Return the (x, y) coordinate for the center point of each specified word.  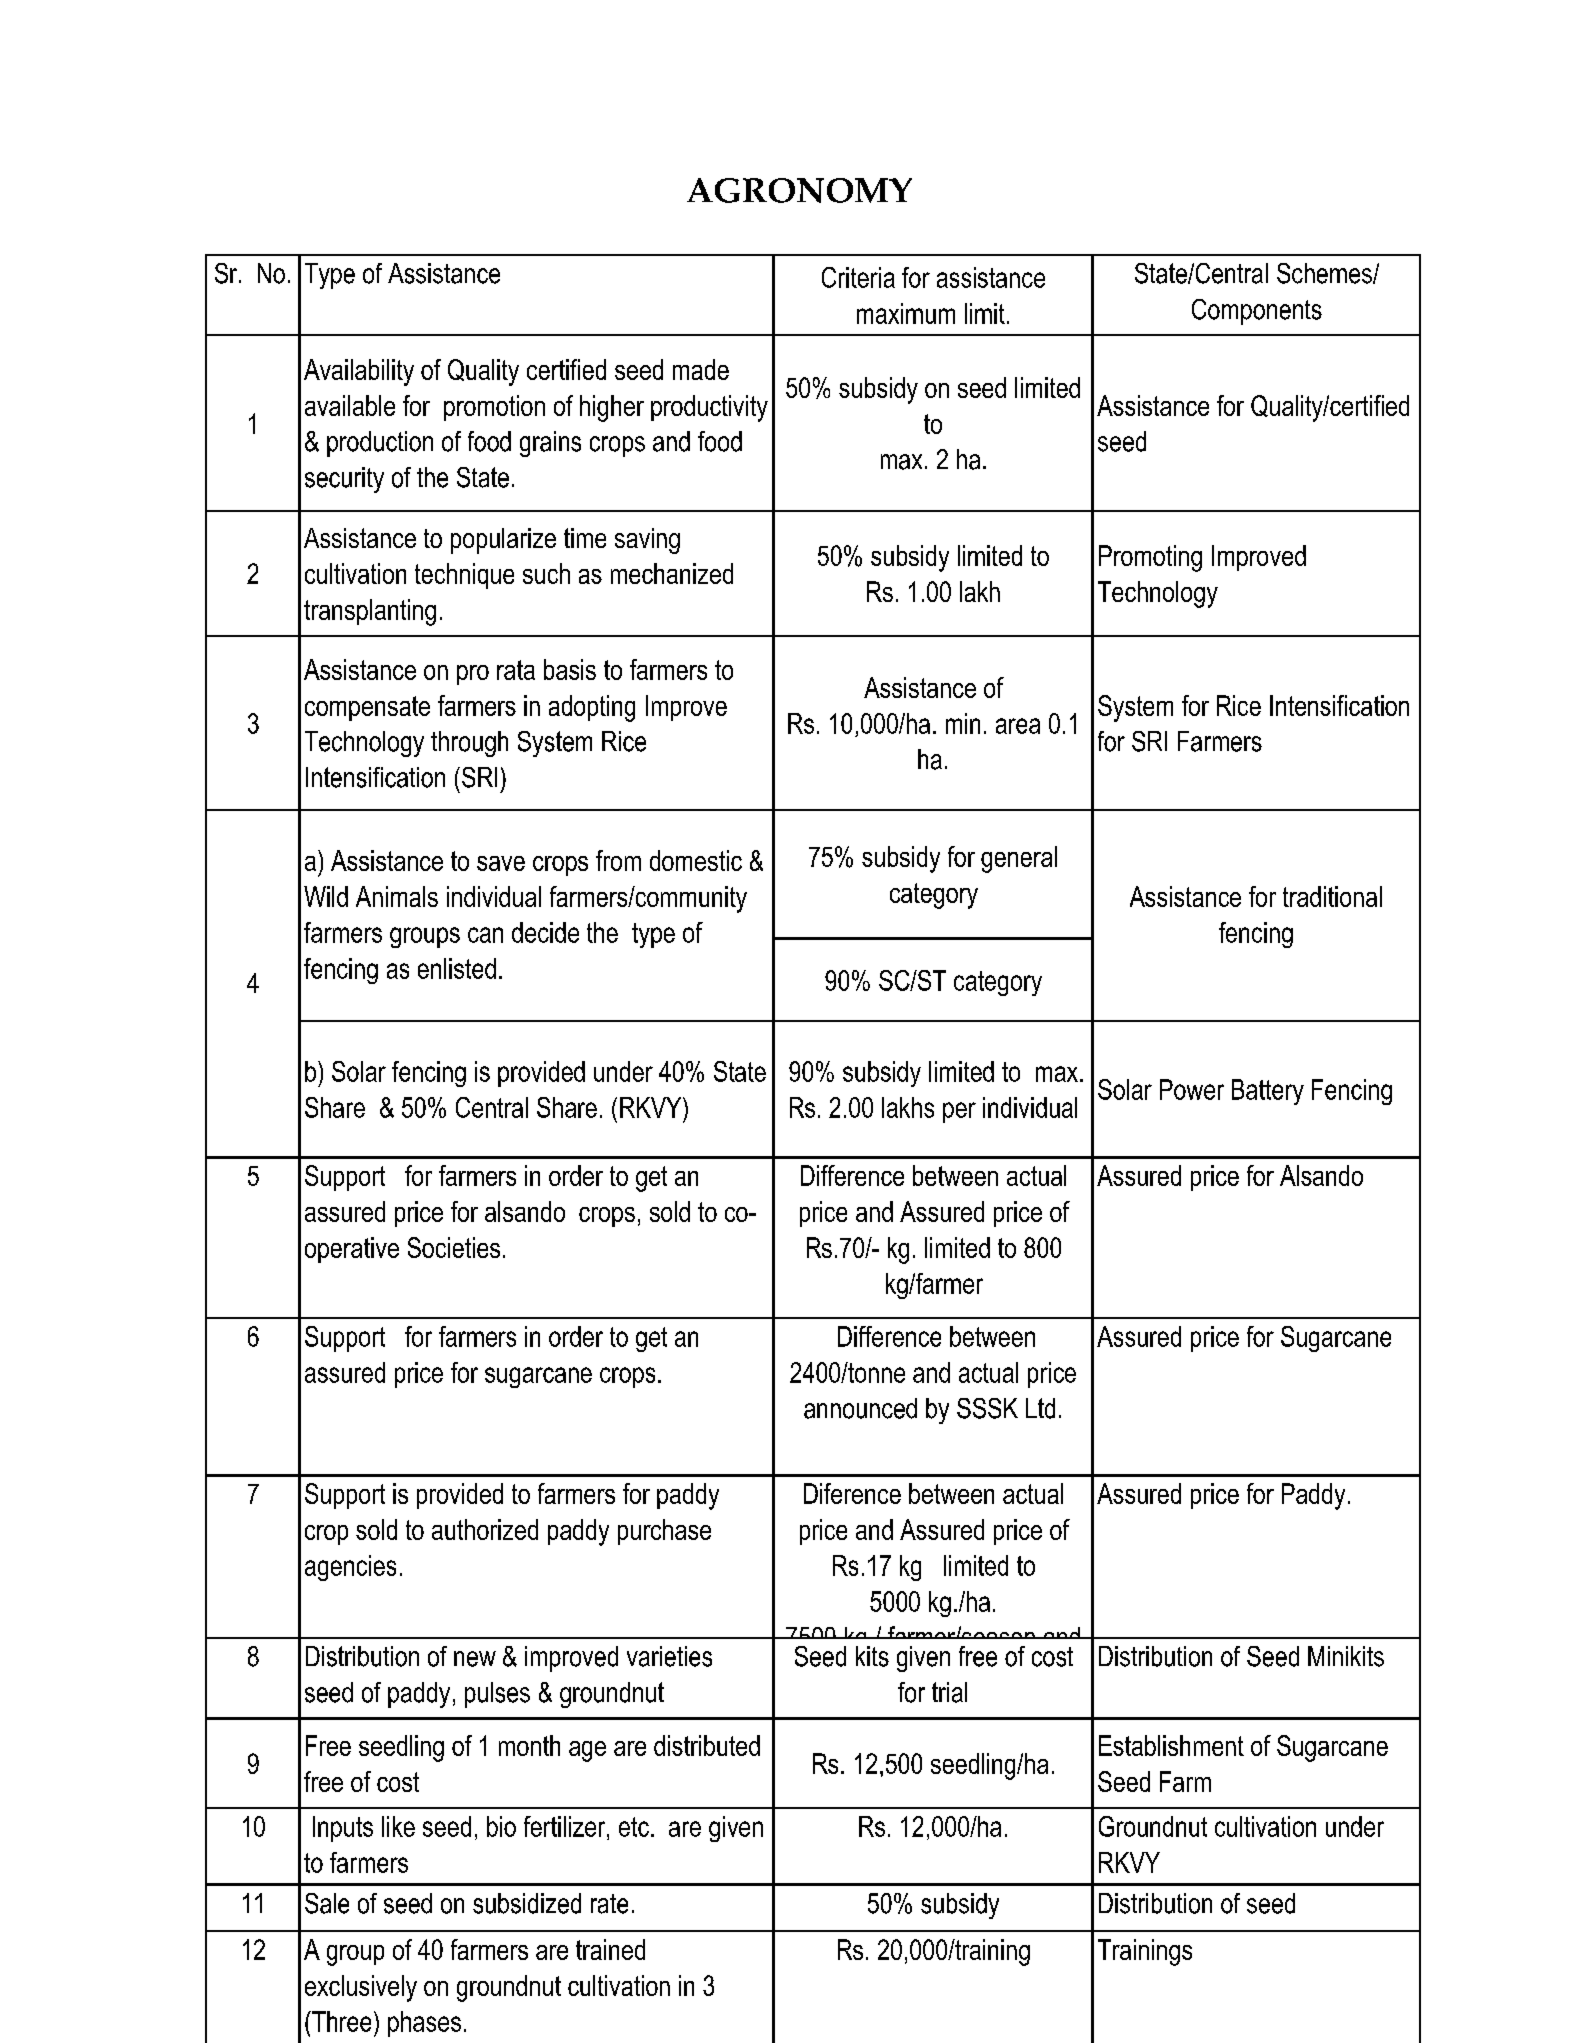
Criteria (858, 277)
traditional (1332, 896)
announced (860, 1408)
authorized (485, 1529)
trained (610, 1949)
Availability (359, 372)
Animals (397, 896)
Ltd (1040, 1408)
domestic (696, 860)
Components (1257, 312)
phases (424, 2024)
